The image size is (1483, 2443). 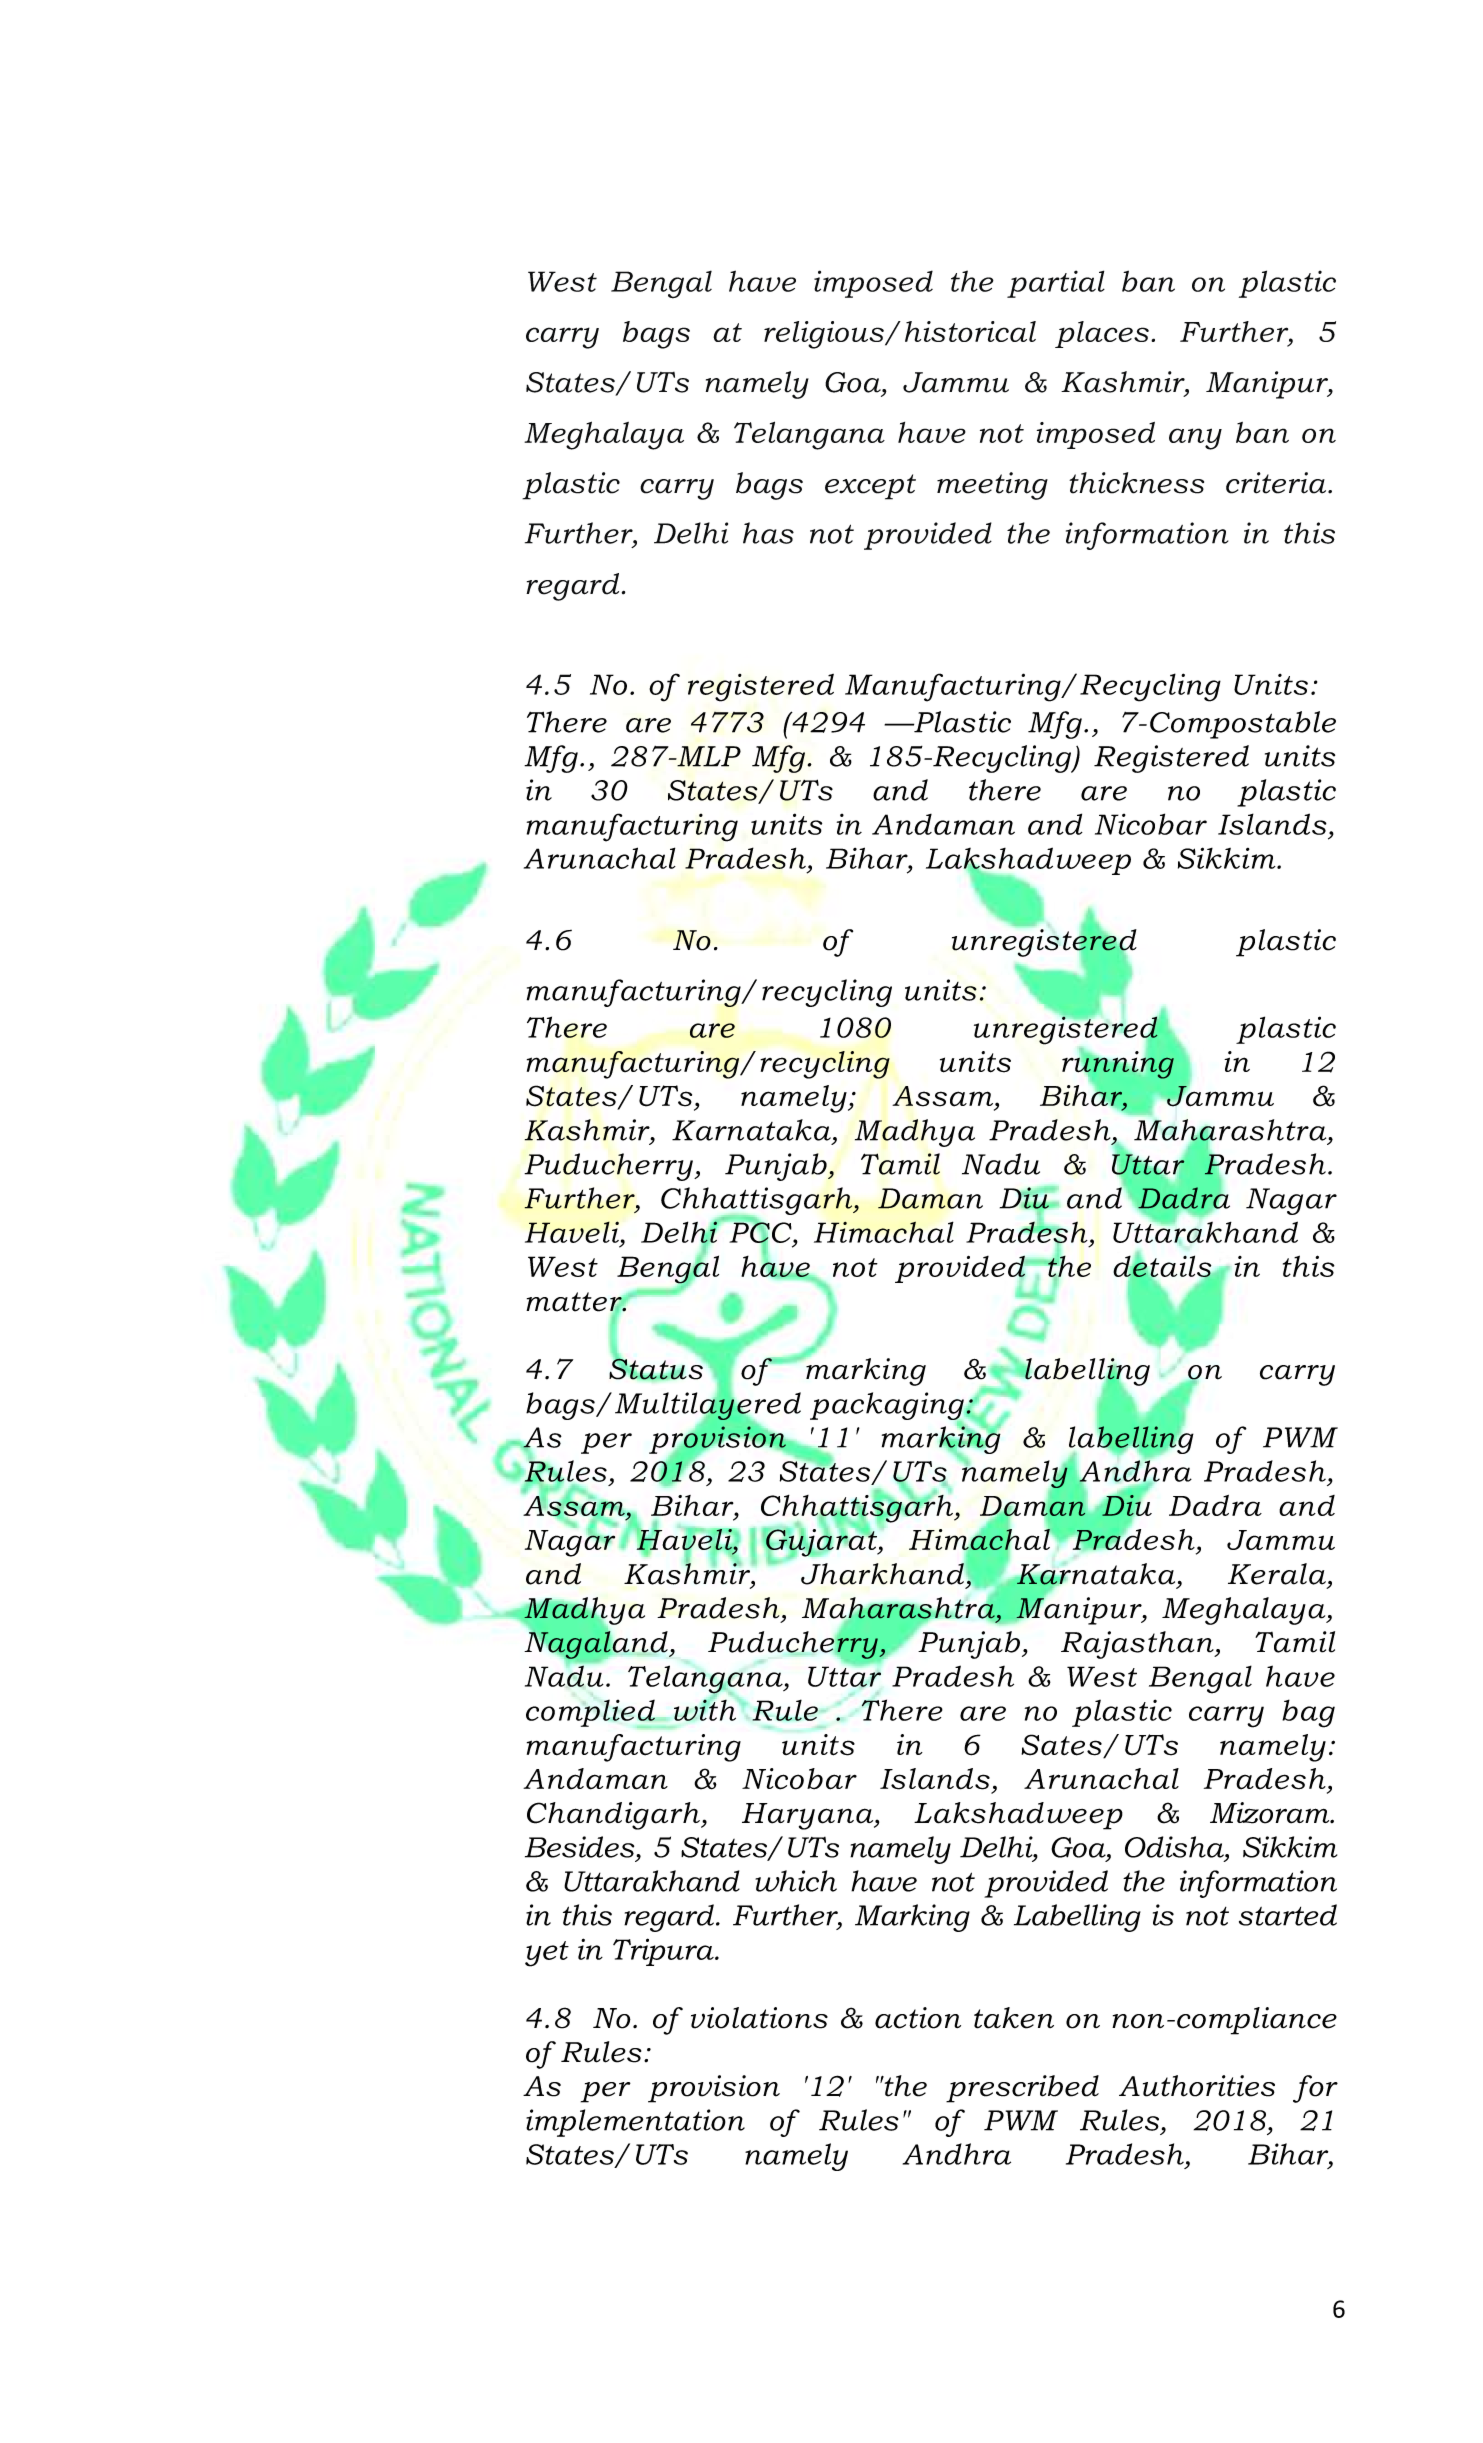 What do you see at coordinates (1277, 483) in the screenshot?
I see `criteria` at bounding box center [1277, 483].
